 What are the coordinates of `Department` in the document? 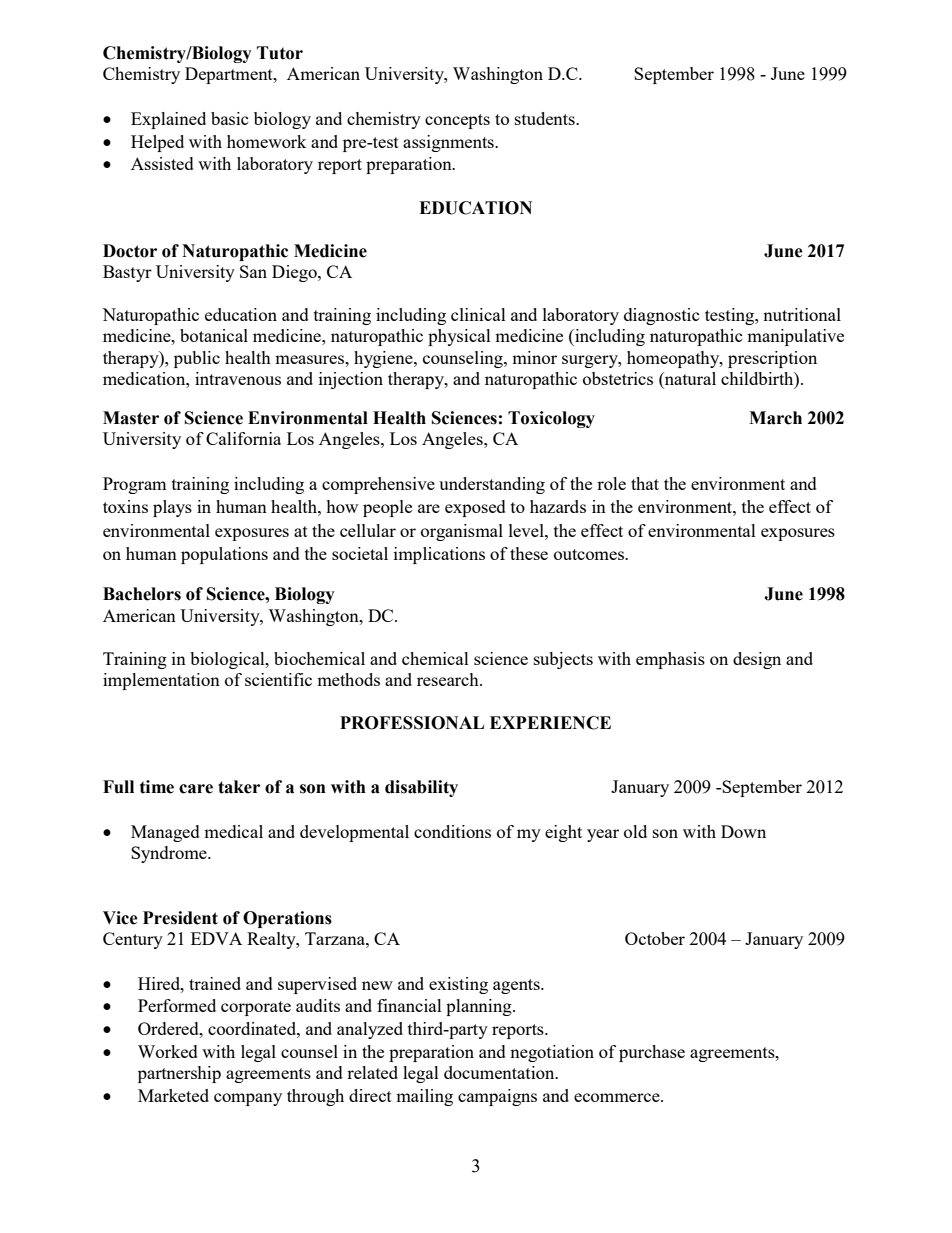 It's located at (230, 75).
